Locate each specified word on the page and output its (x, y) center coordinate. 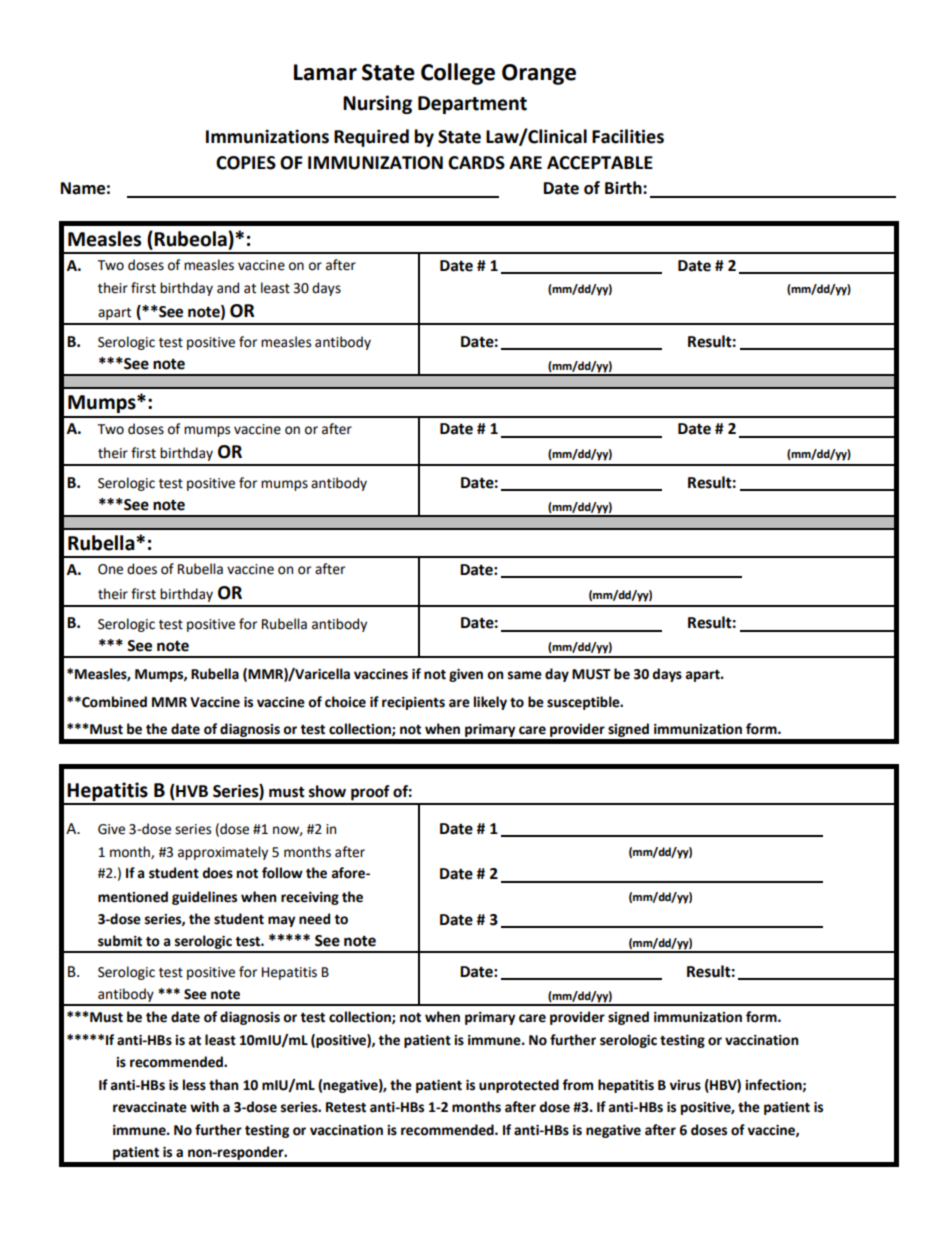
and (228, 288)
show (327, 791)
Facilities (628, 136)
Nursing (377, 104)
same (525, 675)
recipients (413, 703)
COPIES (246, 163)
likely (490, 703)
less (194, 1085)
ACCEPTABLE (600, 163)
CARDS (476, 163)
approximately (223, 853)
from (577, 1085)
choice (345, 702)
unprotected (519, 1086)
